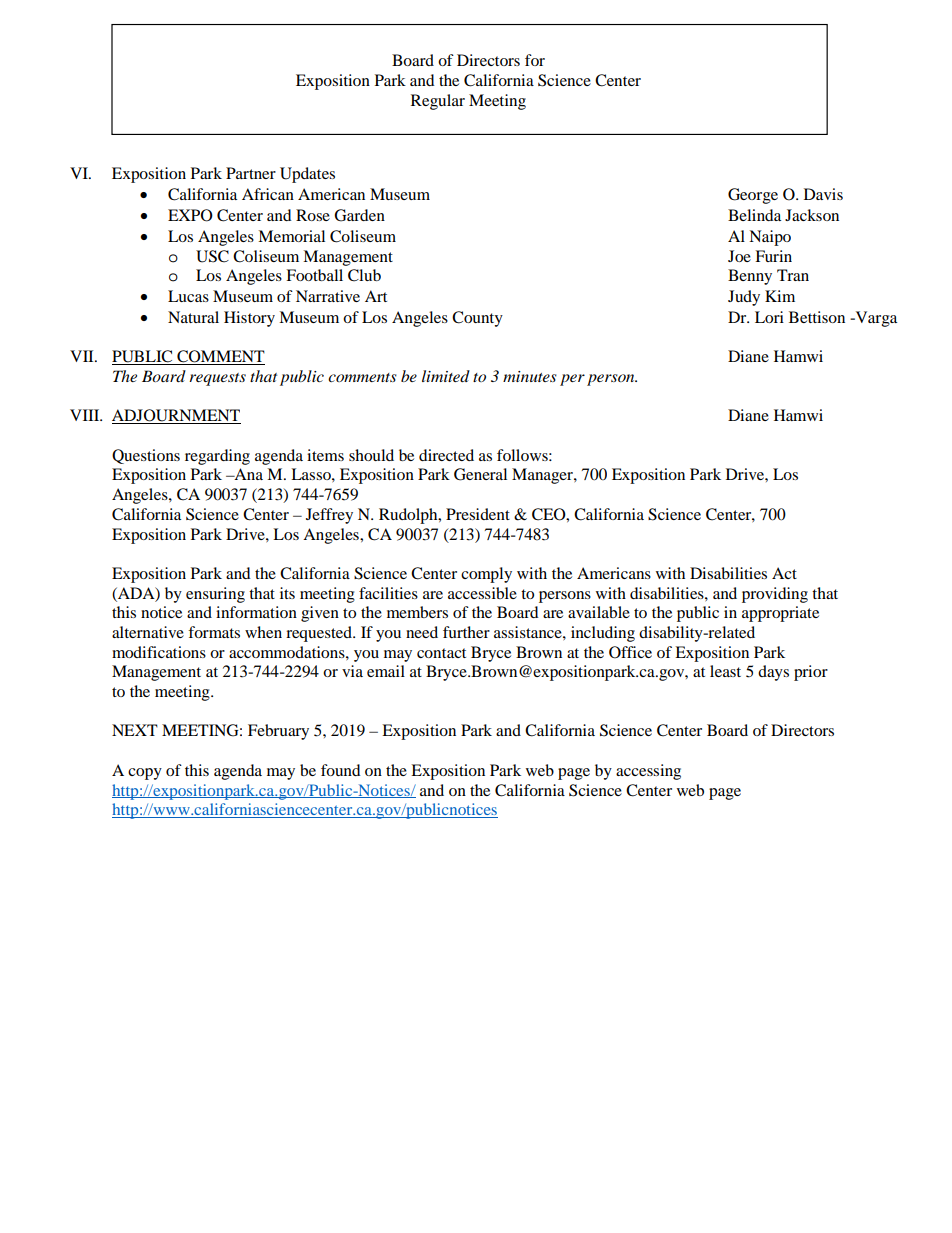 Image resolution: width=952 pixels, height=1233 pixels. Describe the element at coordinates (145, 774) in the screenshot. I see `copy` at that location.
